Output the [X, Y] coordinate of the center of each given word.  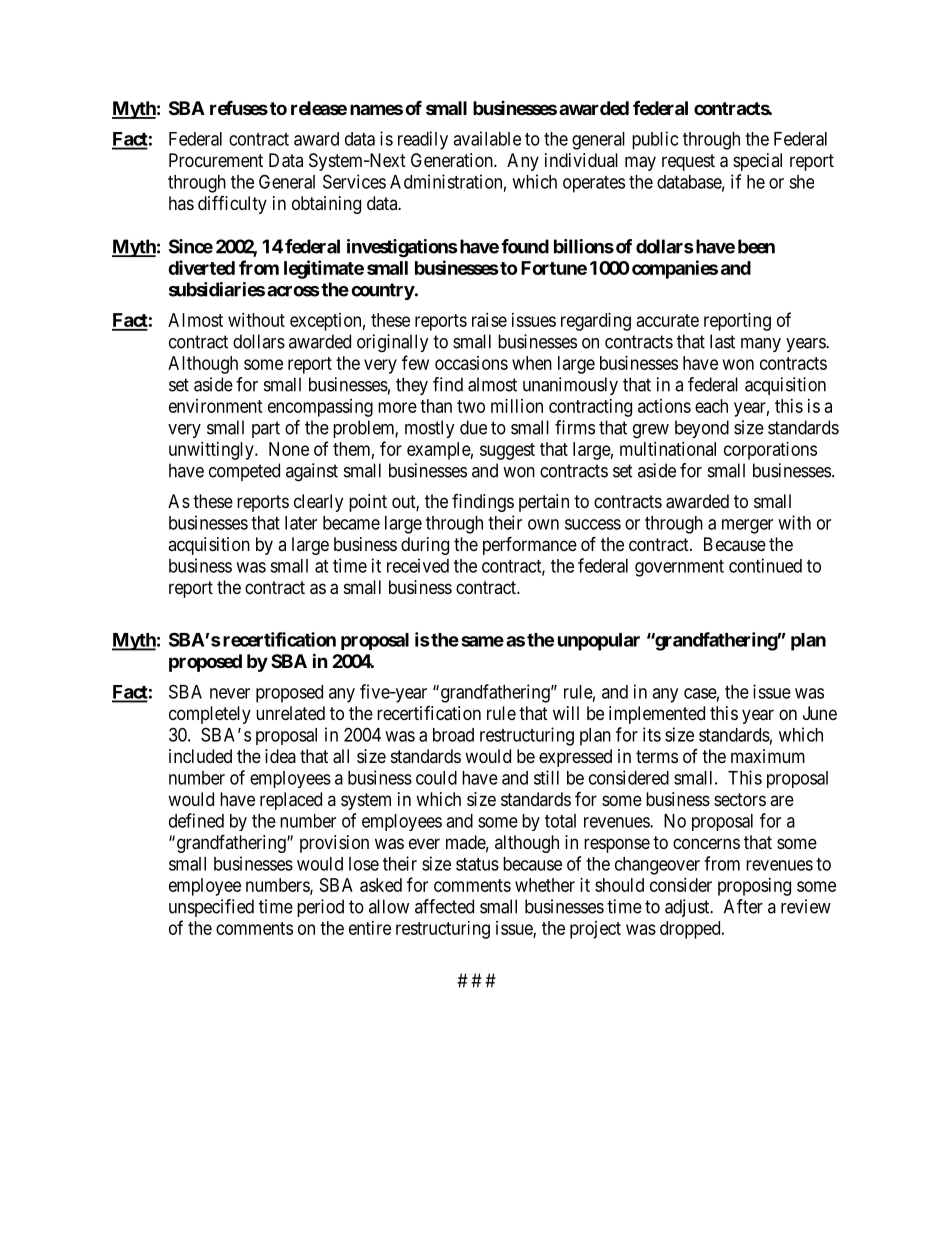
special [757, 162]
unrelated [290, 713]
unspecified [211, 908]
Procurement [216, 160]
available [487, 138]
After [743, 906]
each [711, 406]
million [517, 406]
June [820, 713]
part [266, 429]
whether [545, 885]
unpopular [599, 642]
